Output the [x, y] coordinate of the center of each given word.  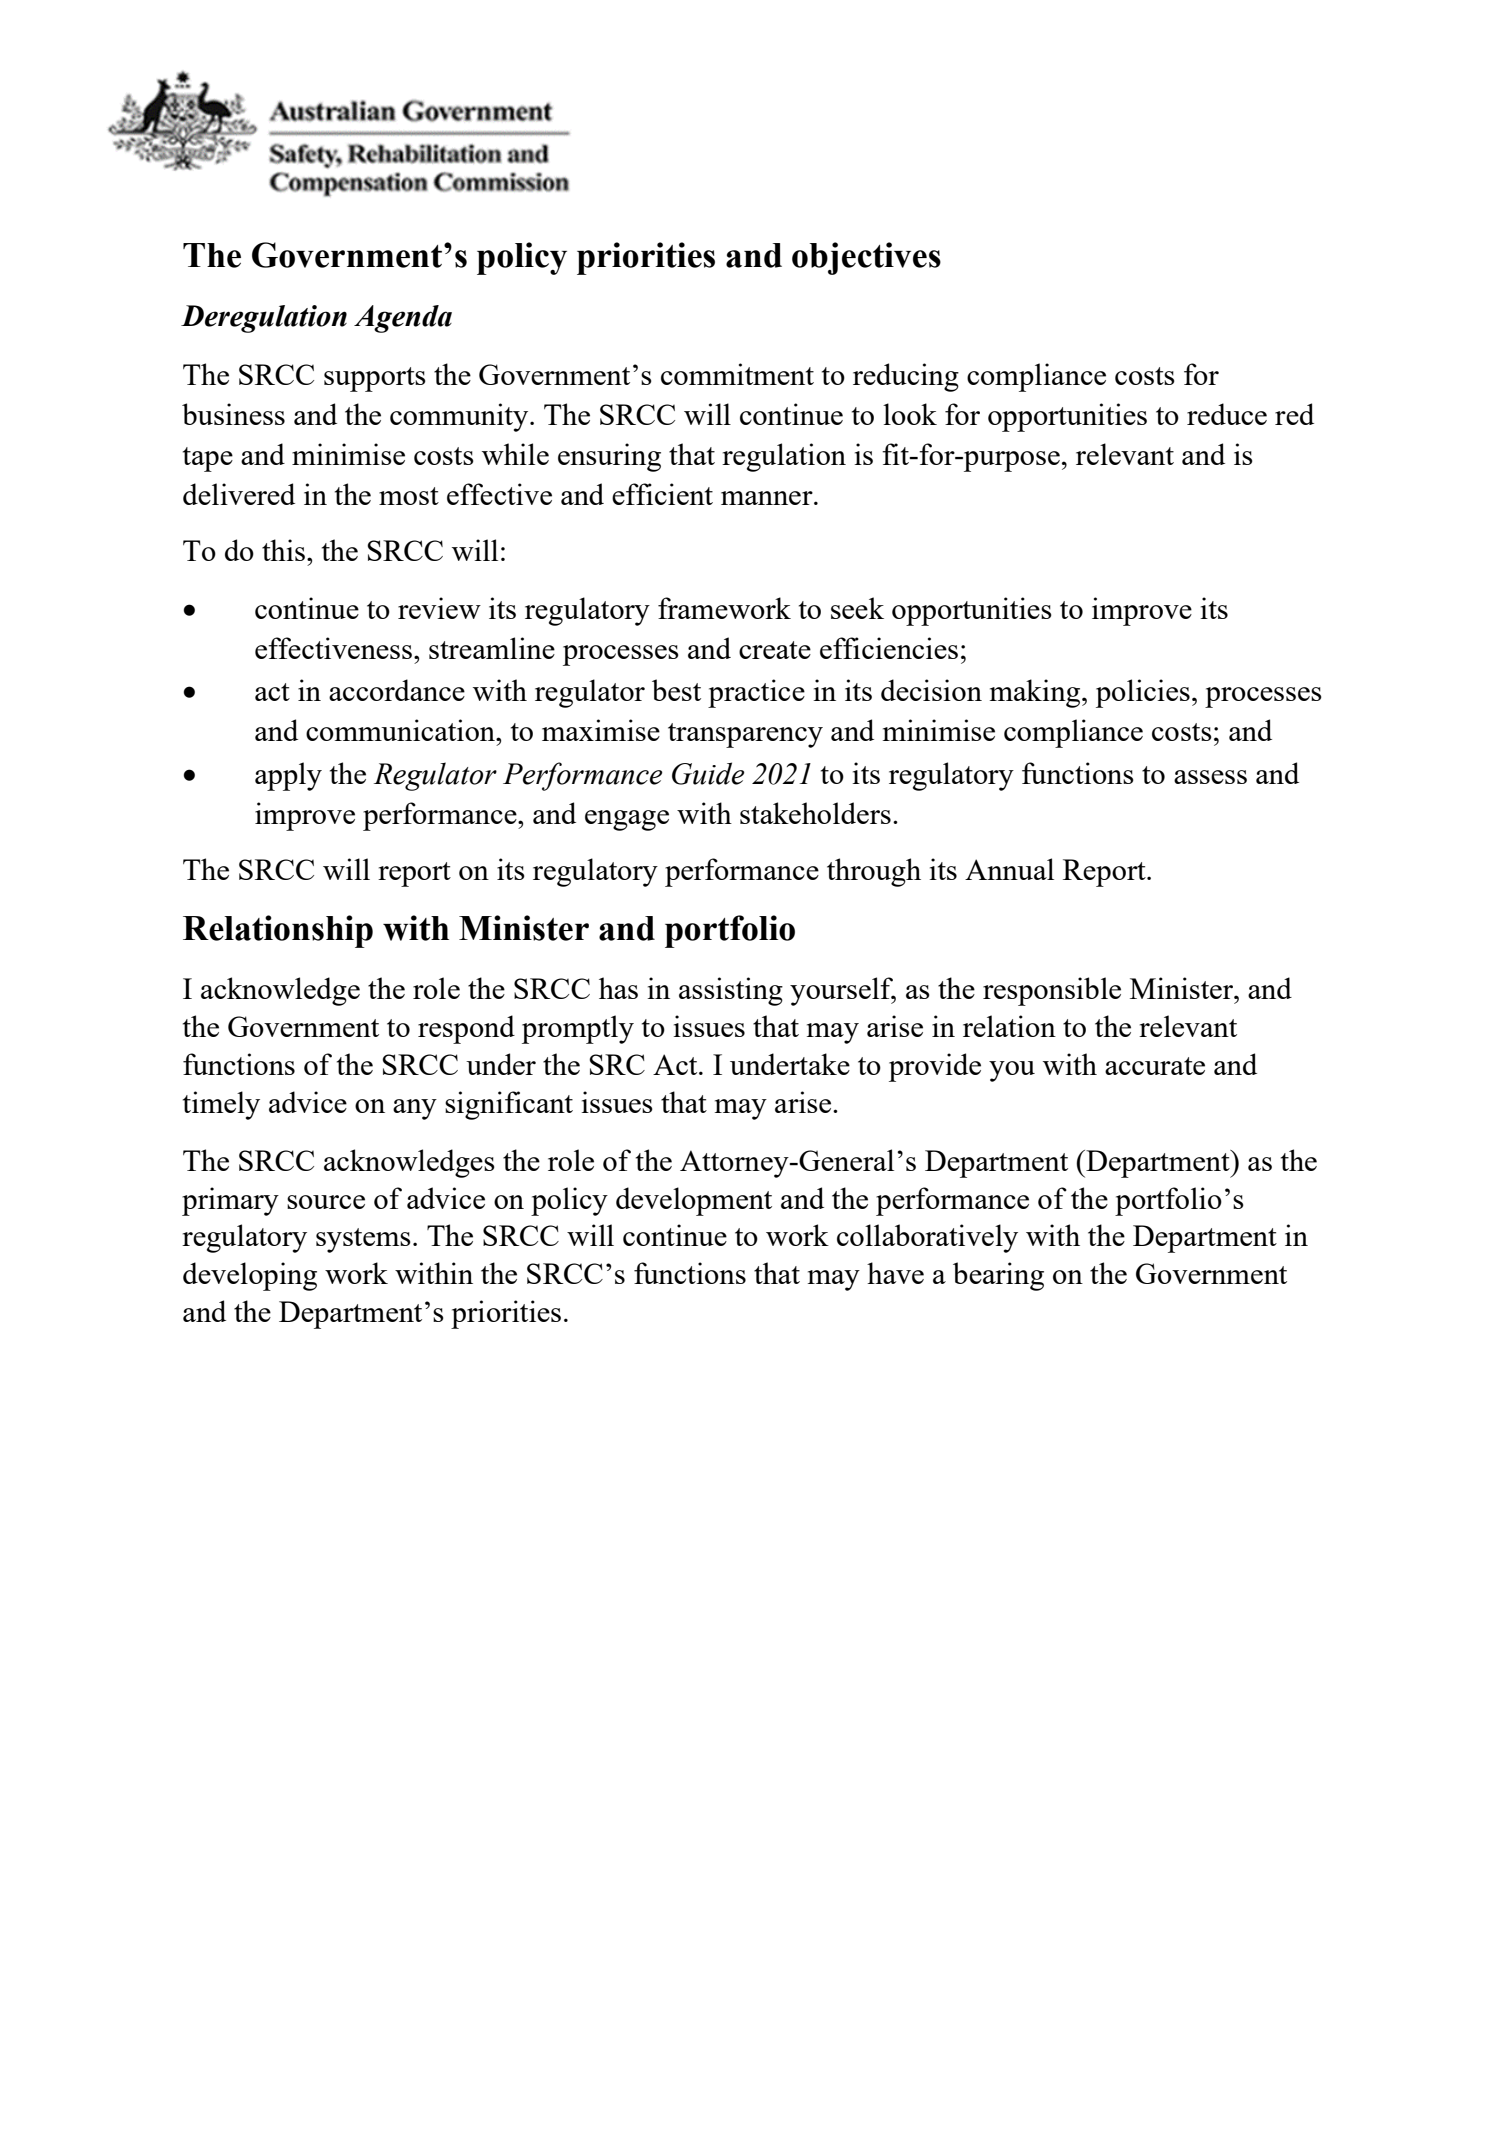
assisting [731, 991]
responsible [1052, 991]
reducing [906, 377]
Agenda [403, 319]
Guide [708, 773]
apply [288, 776]
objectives [866, 258]
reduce [1227, 414]
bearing [998, 1276]
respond [466, 1029]
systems [363, 1240]
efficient [662, 494]
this [285, 550]
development [694, 1201]
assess [1210, 777]
